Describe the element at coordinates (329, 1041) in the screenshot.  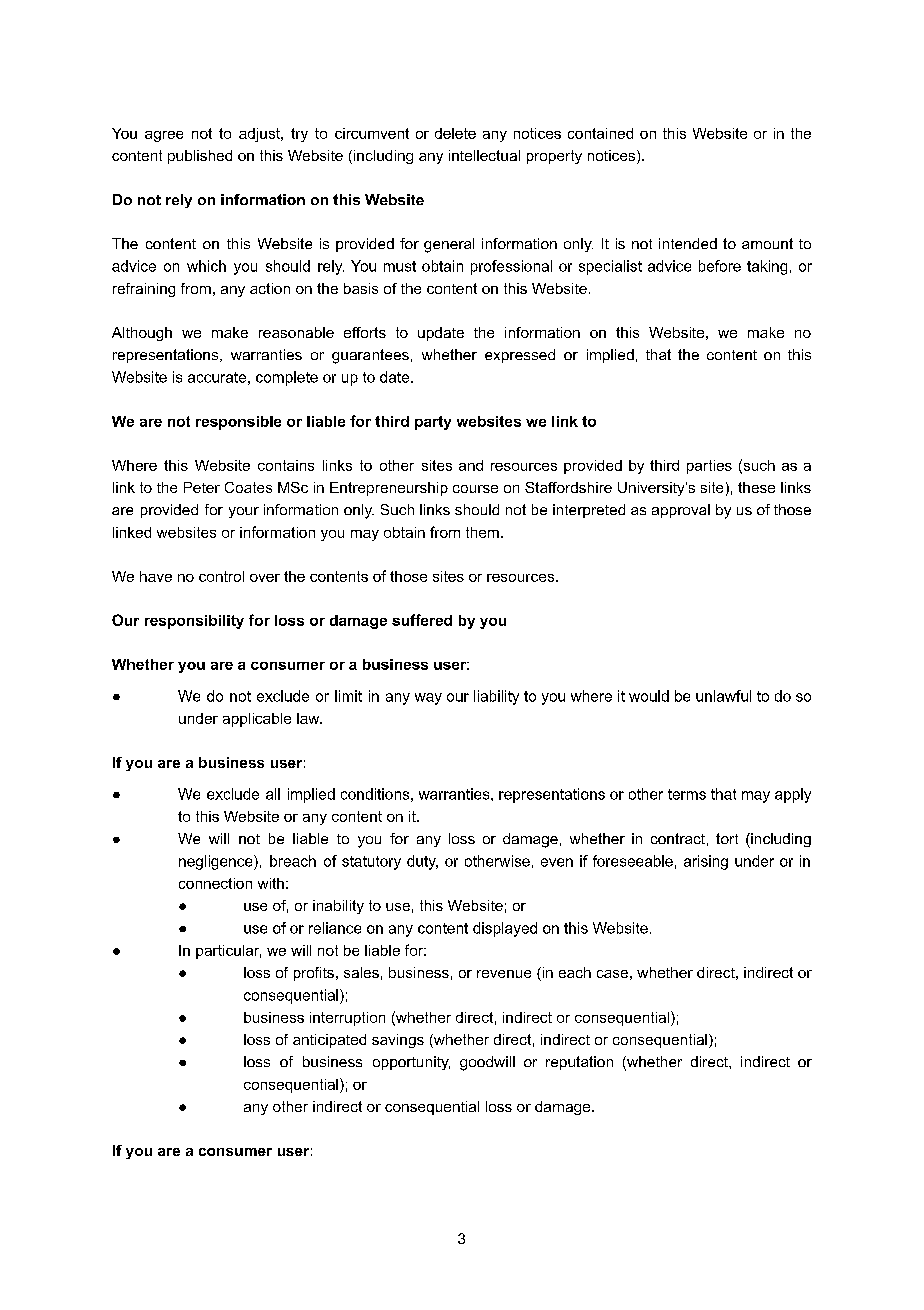
I see `anticipated` at that location.
